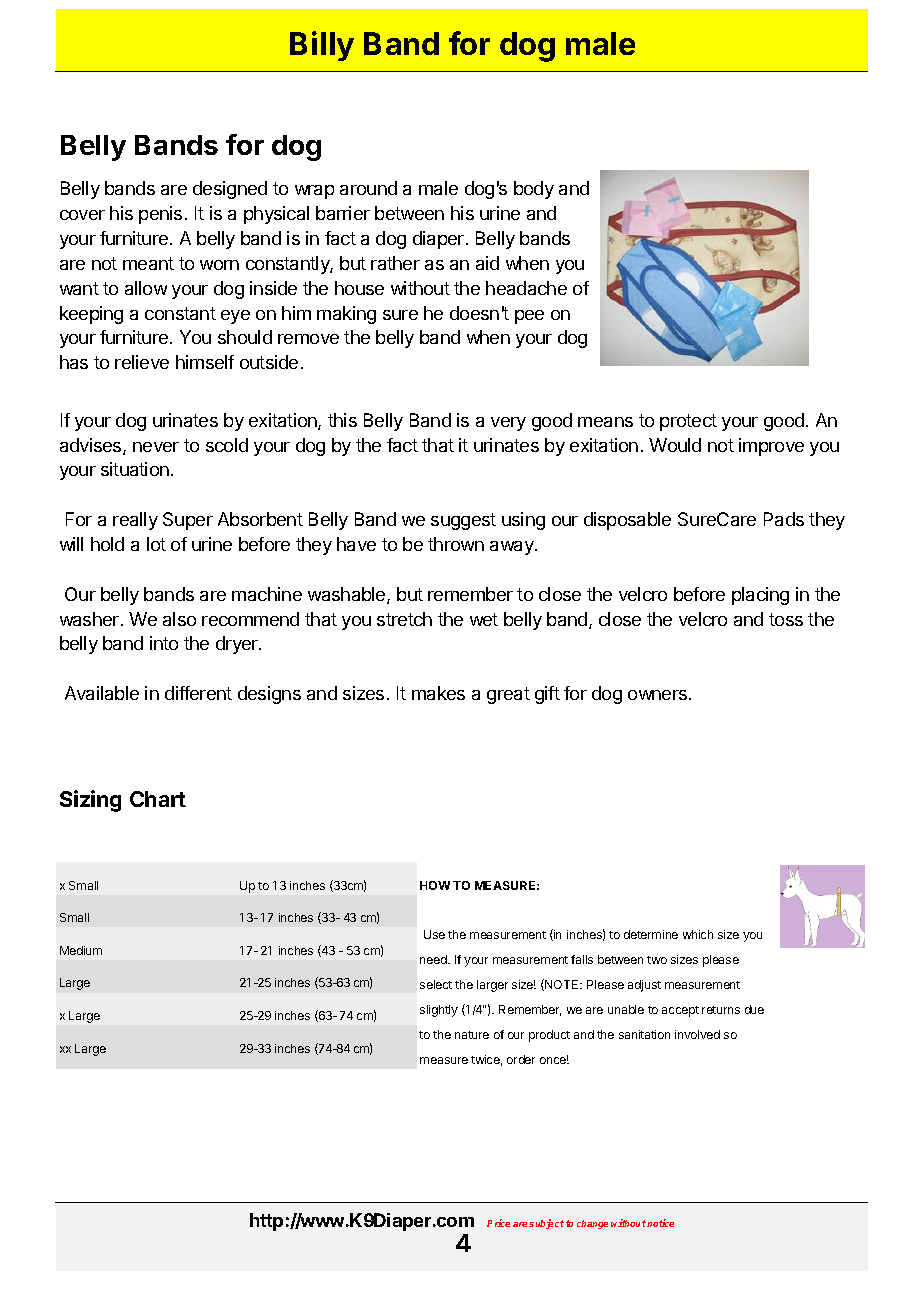 Image resolution: width=924 pixels, height=1308 pixels. Describe the element at coordinates (164, 643) in the screenshot. I see `into` at that location.
